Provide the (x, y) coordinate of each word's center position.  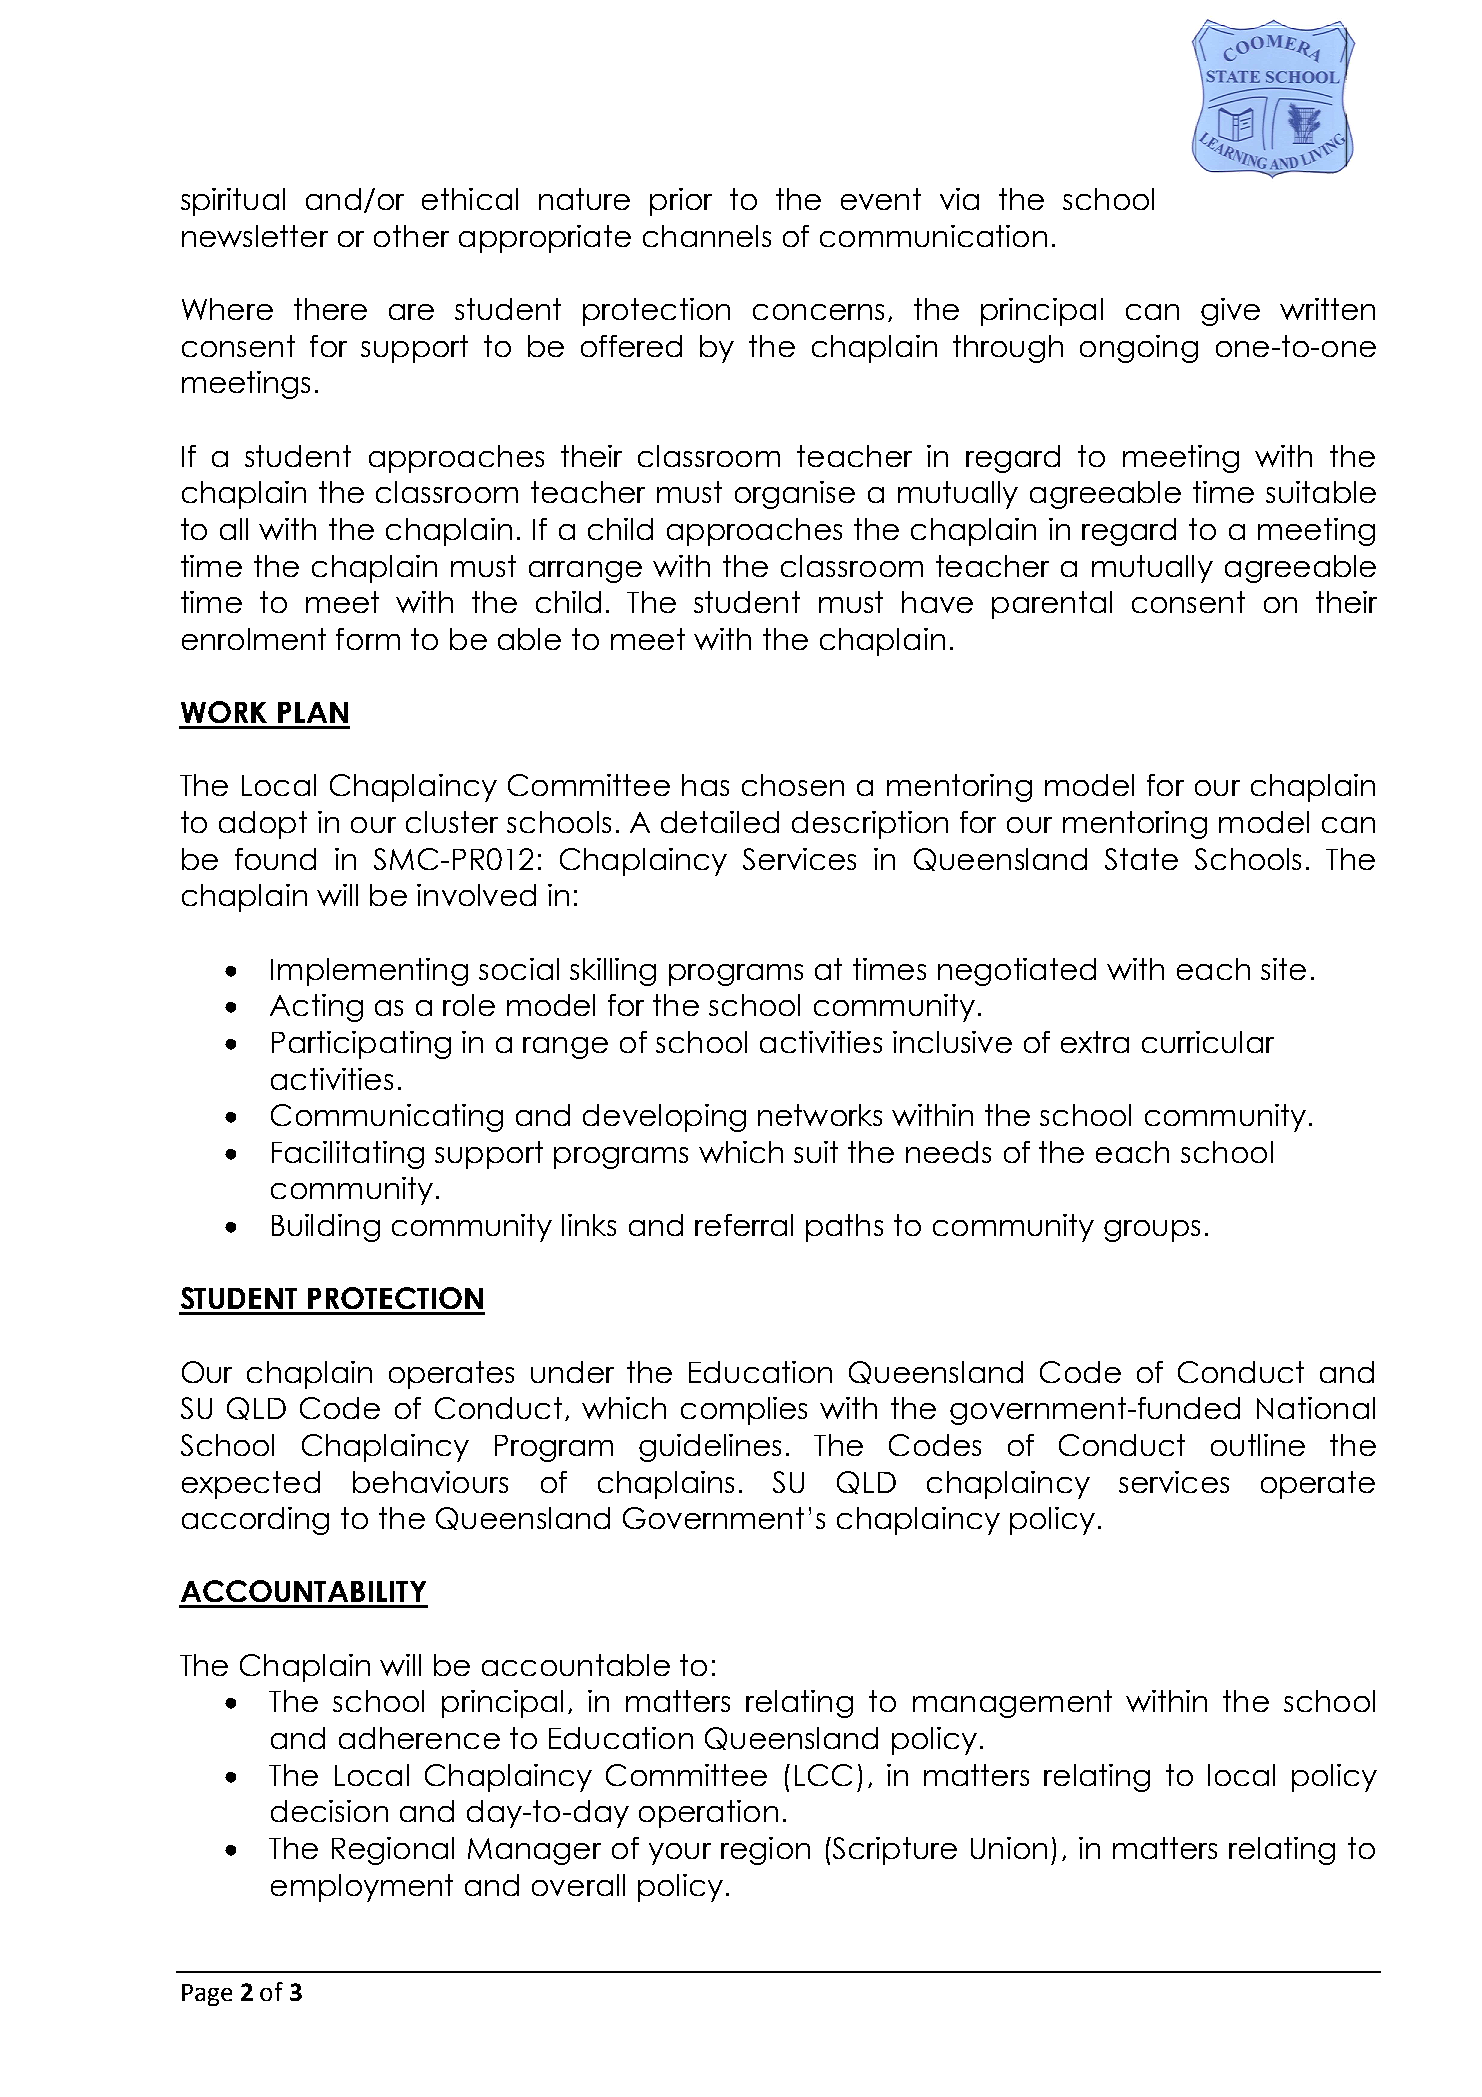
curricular (1208, 1042)
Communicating (387, 1118)
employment (362, 1888)
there (330, 309)
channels (707, 236)
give (1230, 312)
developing (664, 1118)
